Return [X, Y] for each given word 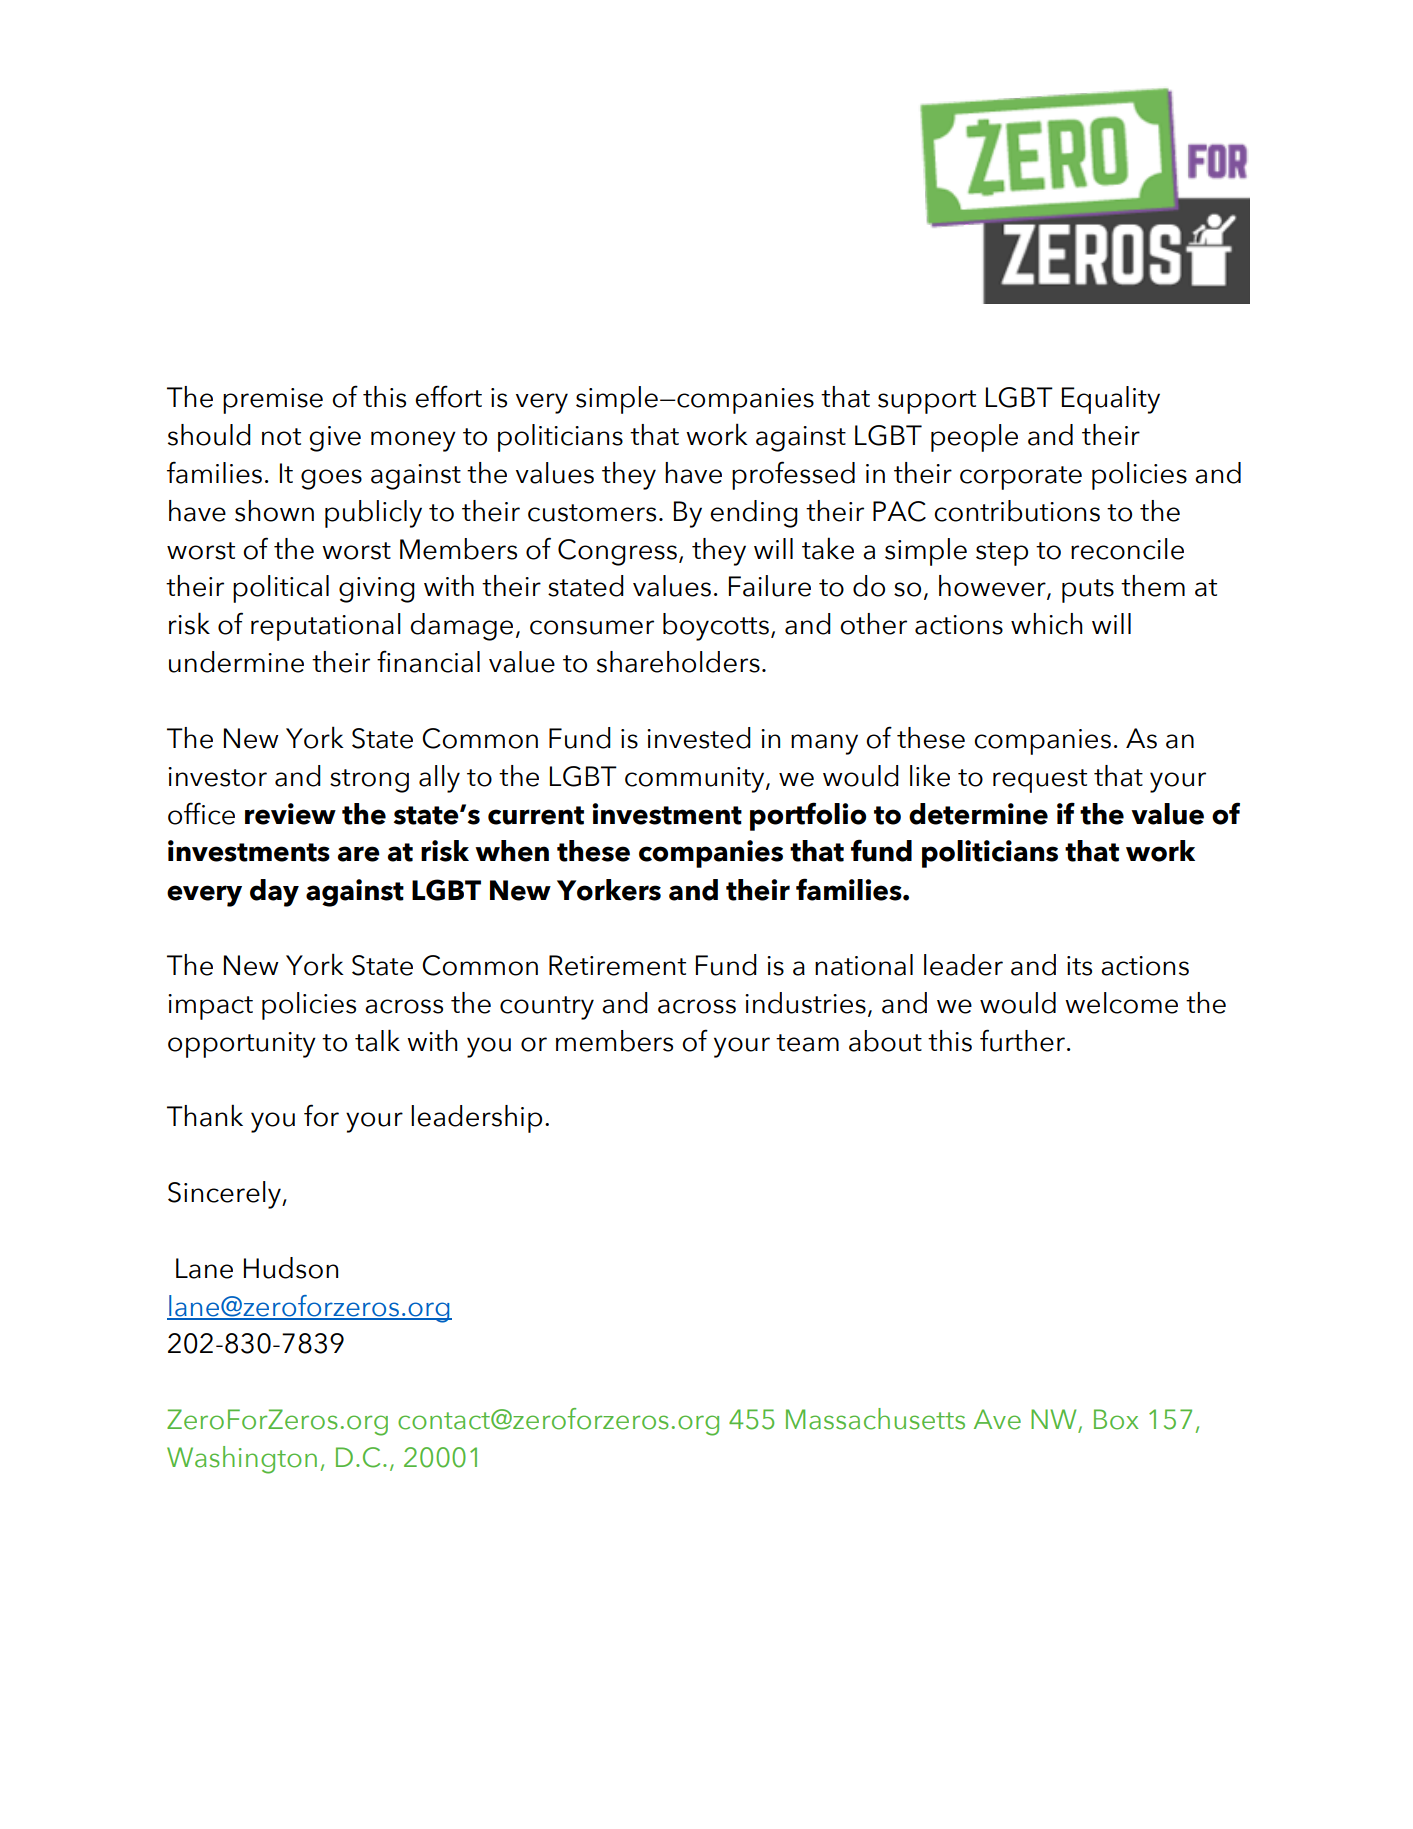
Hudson [291, 1268]
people [974, 438]
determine [978, 814]
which [1047, 624]
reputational [326, 627]
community [696, 780]
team [807, 1043]
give [335, 439]
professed [793, 475]
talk [377, 1040]
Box [1116, 1419]
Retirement [617, 965]
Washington [242, 1460]
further [1022, 1040]
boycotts [716, 627]
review [290, 814]
